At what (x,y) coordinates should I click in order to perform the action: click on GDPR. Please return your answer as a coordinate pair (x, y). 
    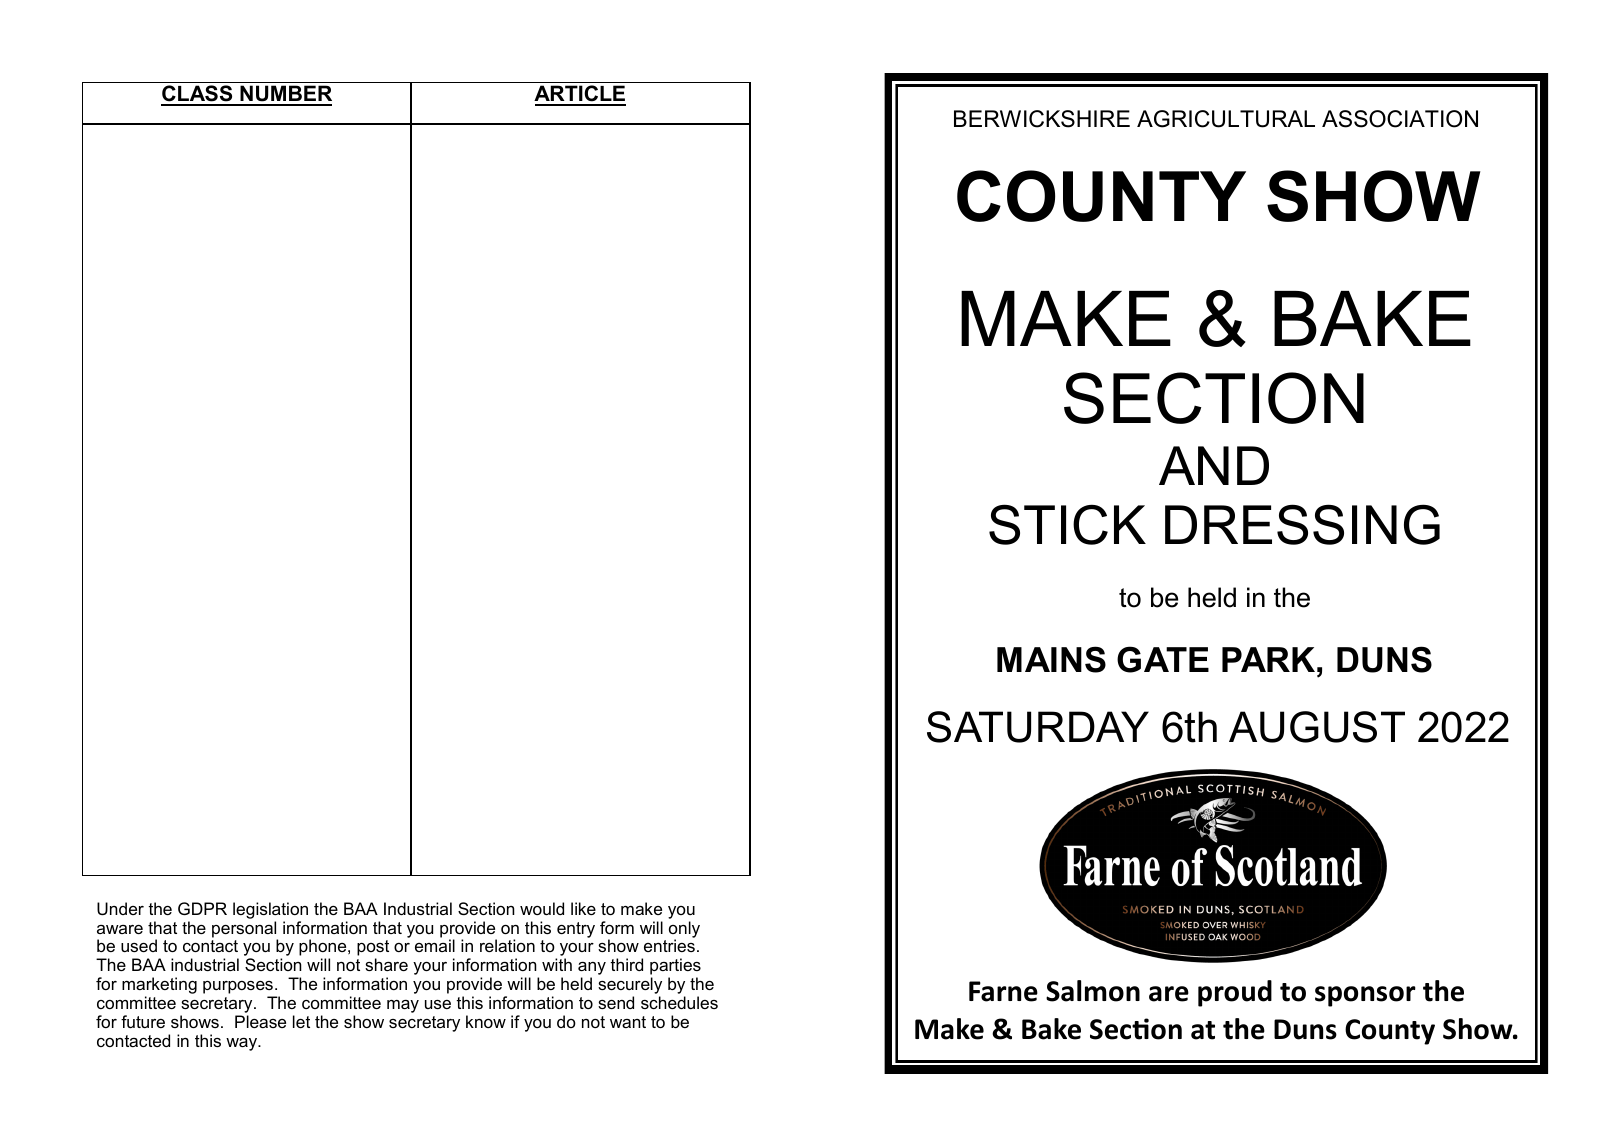
    Looking at the image, I should click on (202, 908).
